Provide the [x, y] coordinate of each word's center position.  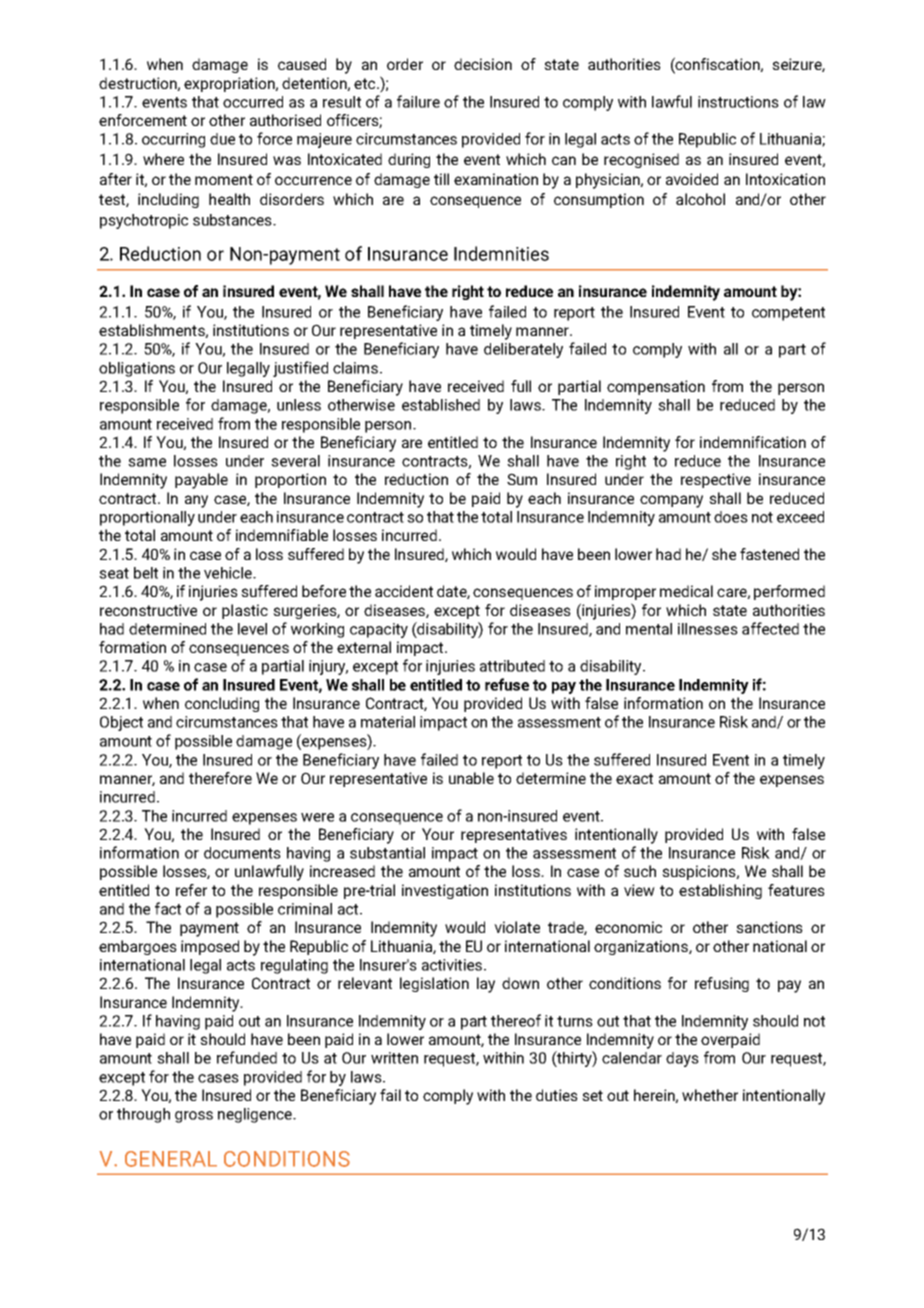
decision [483, 64]
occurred [253, 102]
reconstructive [148, 610]
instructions [738, 102]
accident [404, 591]
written [394, 1058]
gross [194, 1117]
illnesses [708, 629]
